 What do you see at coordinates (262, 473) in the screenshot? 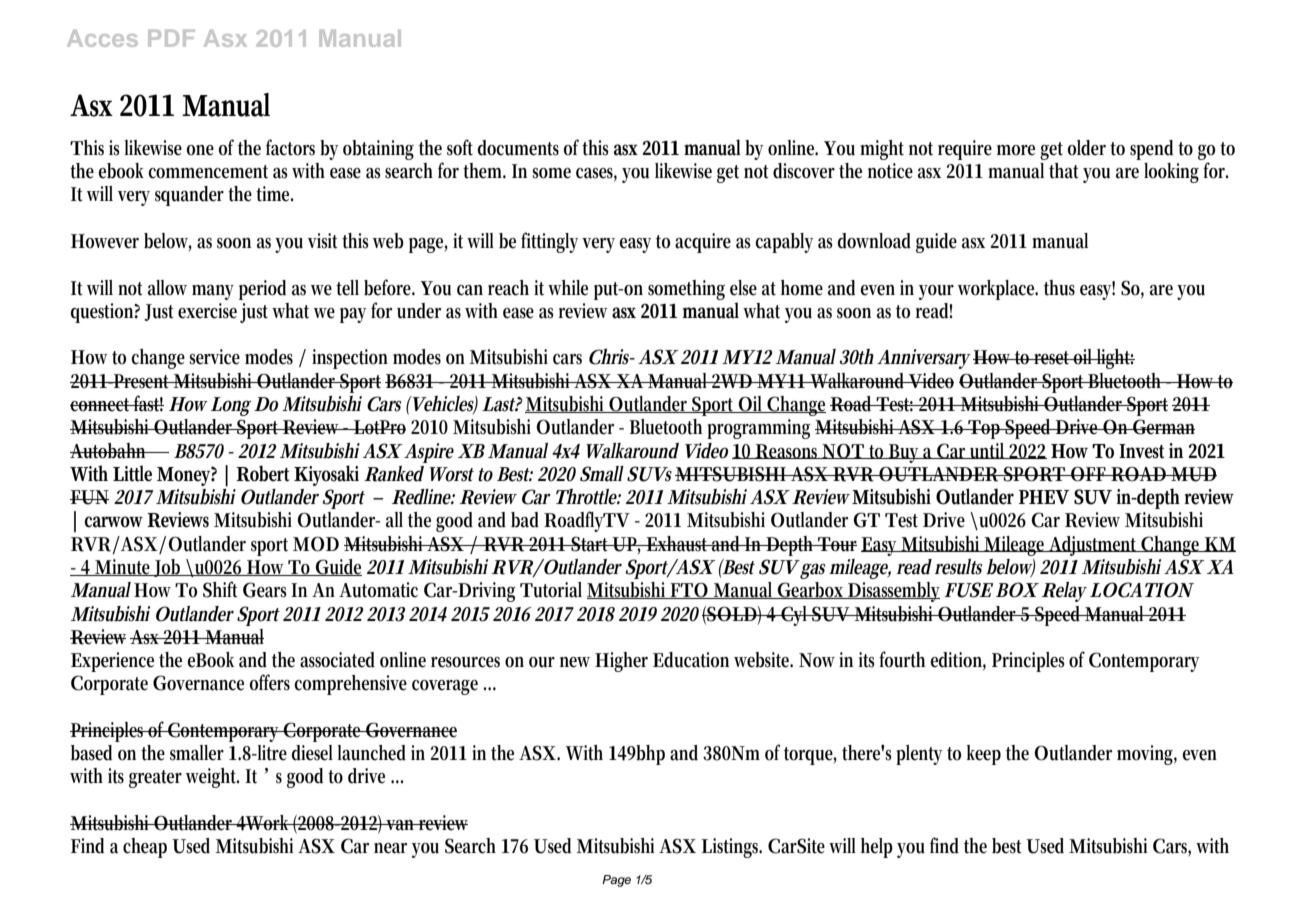
I see `Robert` at bounding box center [262, 473].
